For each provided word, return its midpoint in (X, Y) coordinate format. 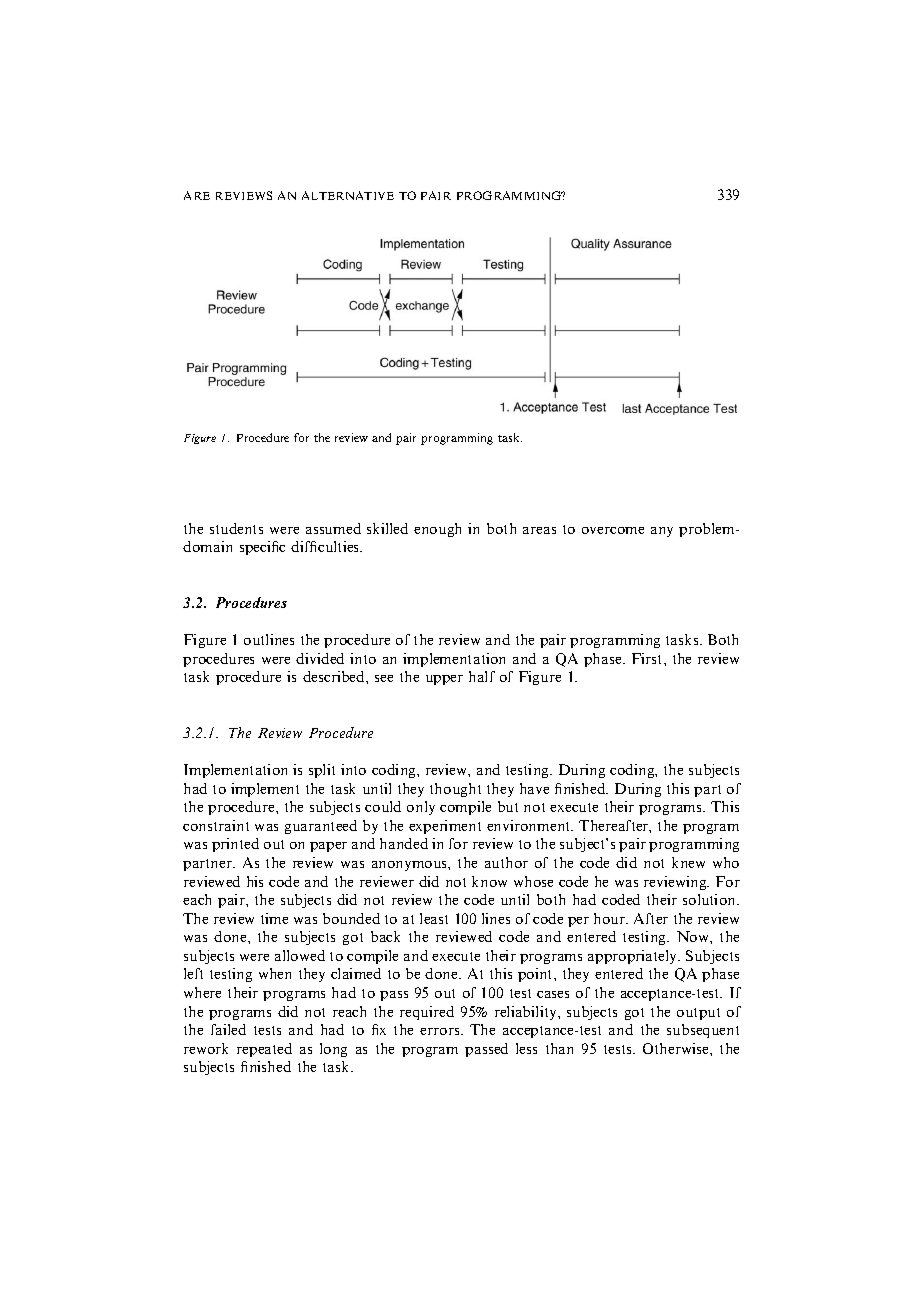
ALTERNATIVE (348, 195)
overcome (613, 530)
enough (437, 530)
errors (441, 1031)
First (648, 658)
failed (228, 1029)
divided (320, 658)
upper (444, 680)
